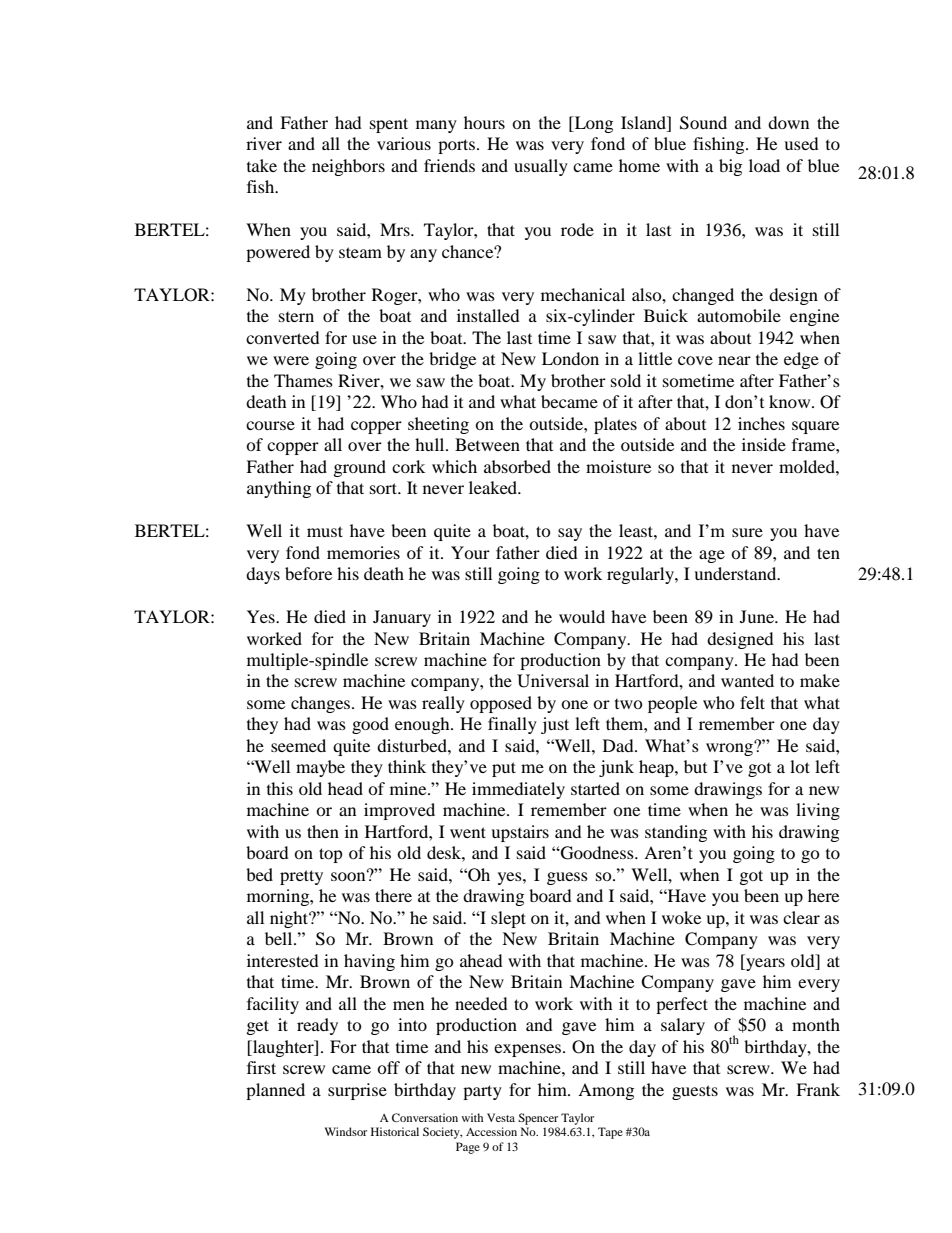 The height and width of the screenshot is (1233, 952). I want to click on inside, so click(764, 444).
